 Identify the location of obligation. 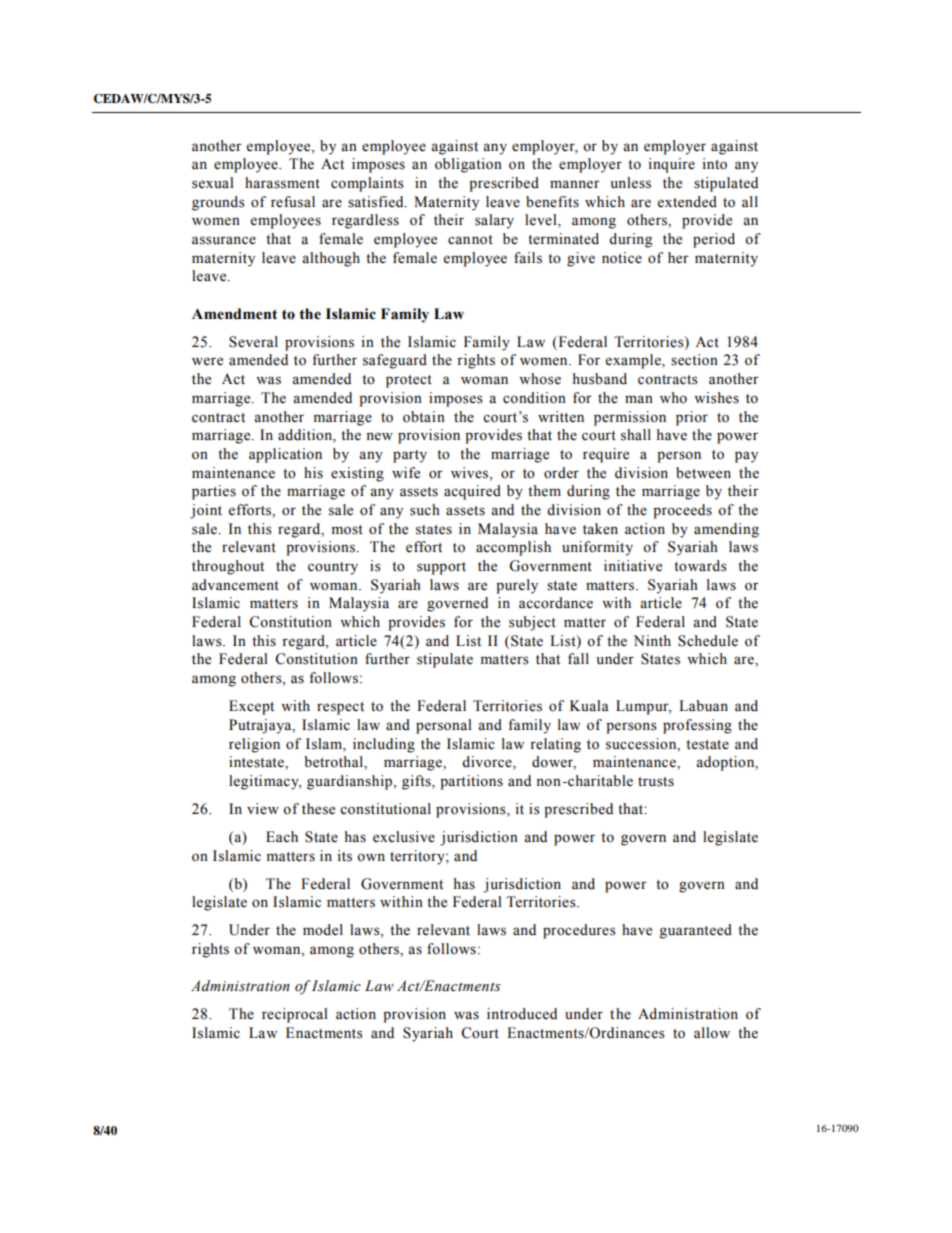
(468, 165).
